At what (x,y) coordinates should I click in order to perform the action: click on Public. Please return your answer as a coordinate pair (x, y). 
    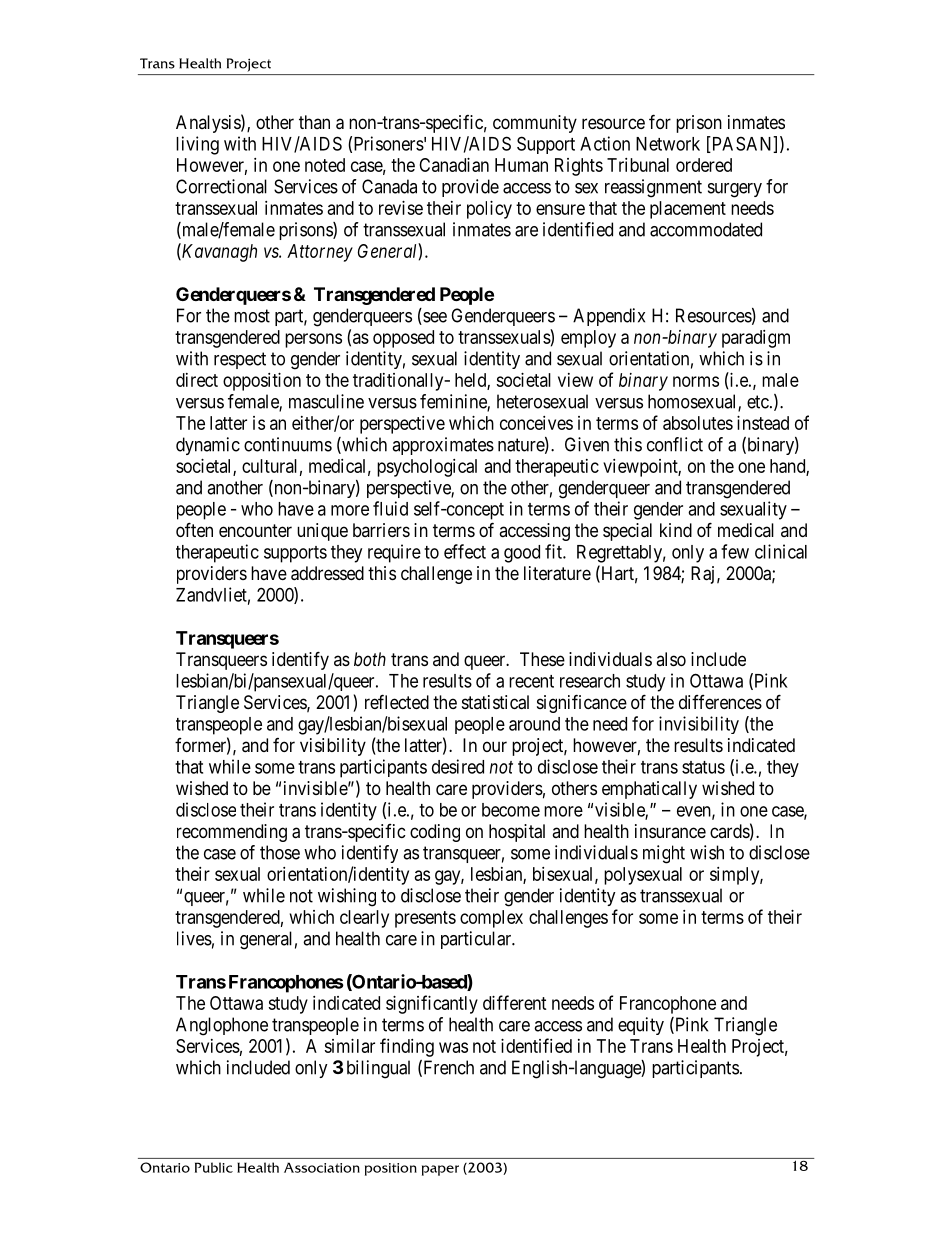
    Looking at the image, I should click on (214, 1167).
